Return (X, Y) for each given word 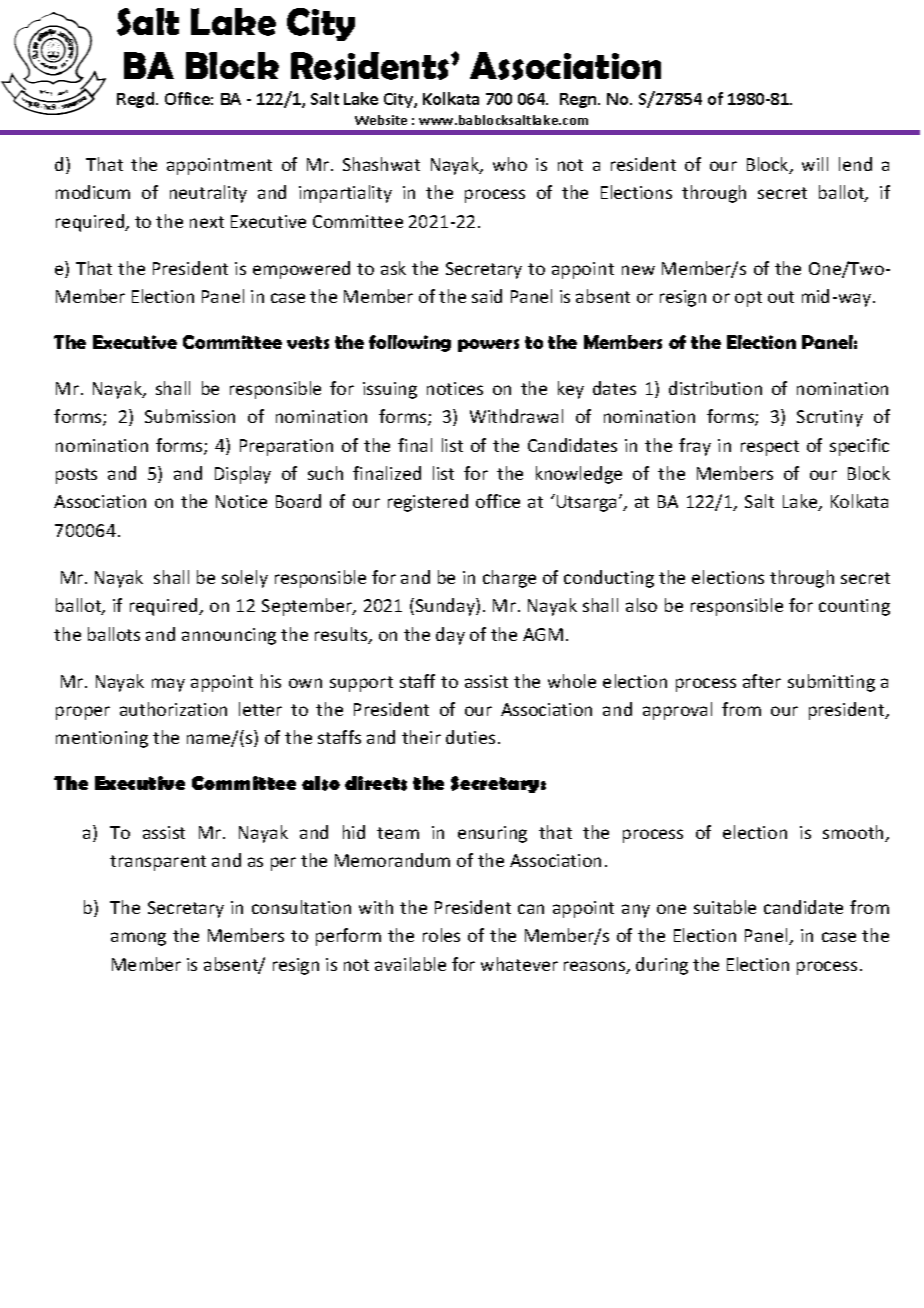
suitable (725, 907)
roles (441, 935)
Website (381, 120)
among (138, 939)
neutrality (208, 194)
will (815, 164)
